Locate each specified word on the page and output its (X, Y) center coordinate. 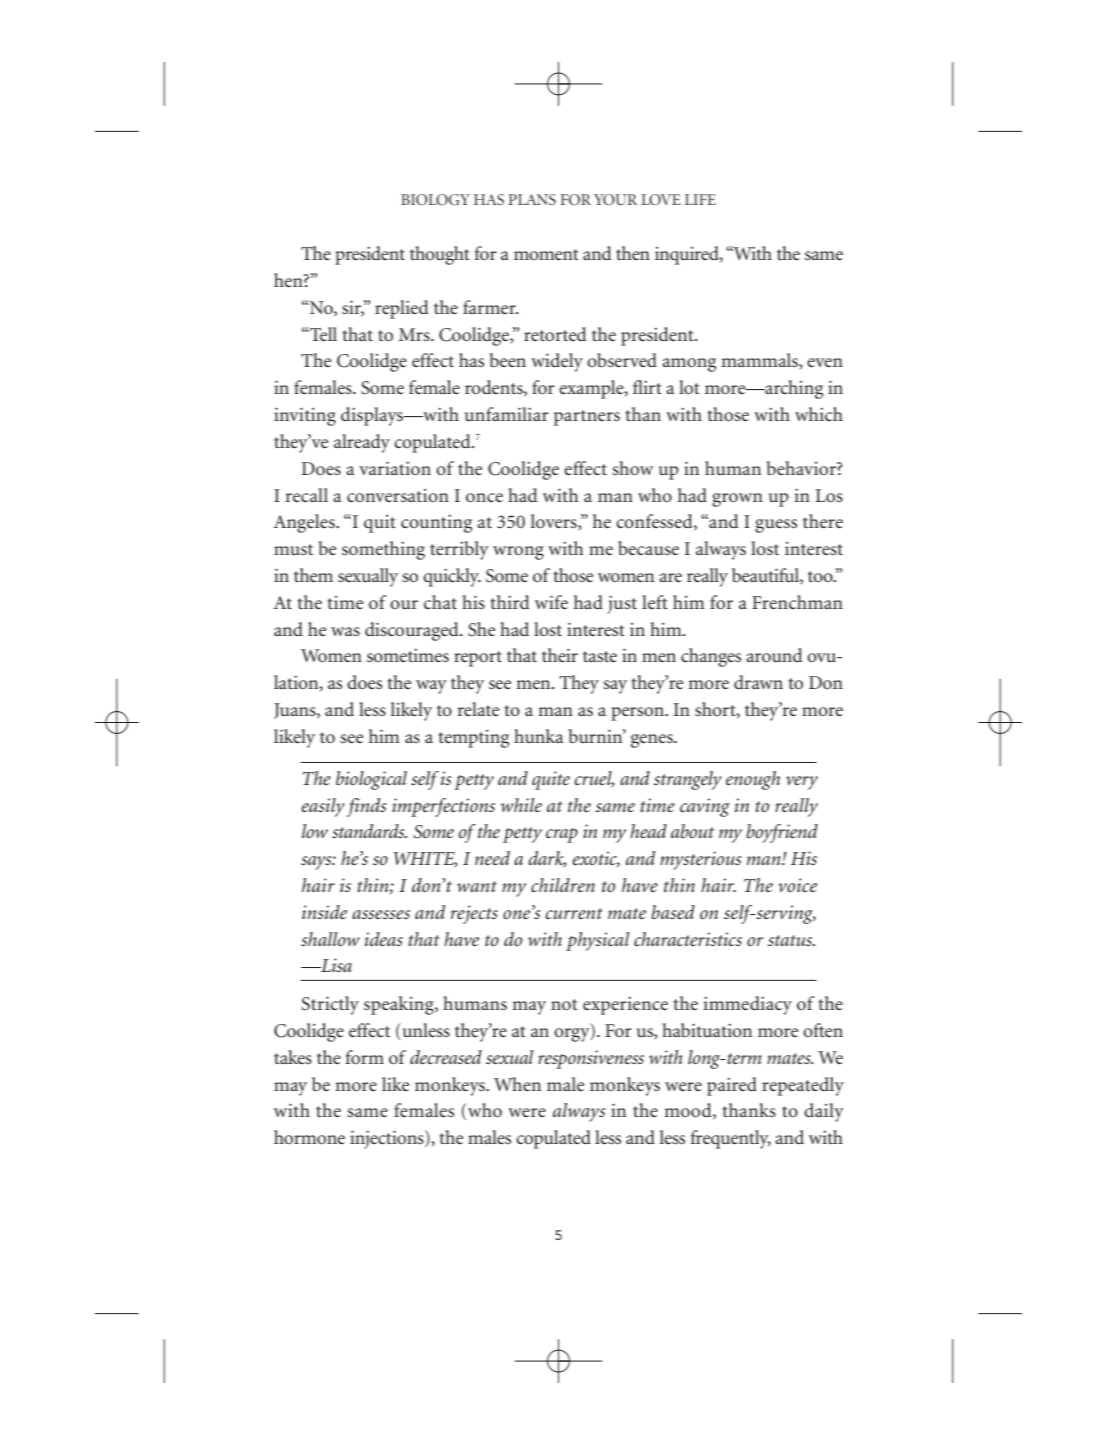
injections (388, 1139)
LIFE (700, 199)
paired (732, 1086)
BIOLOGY (435, 200)
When (517, 1084)
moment (546, 254)
